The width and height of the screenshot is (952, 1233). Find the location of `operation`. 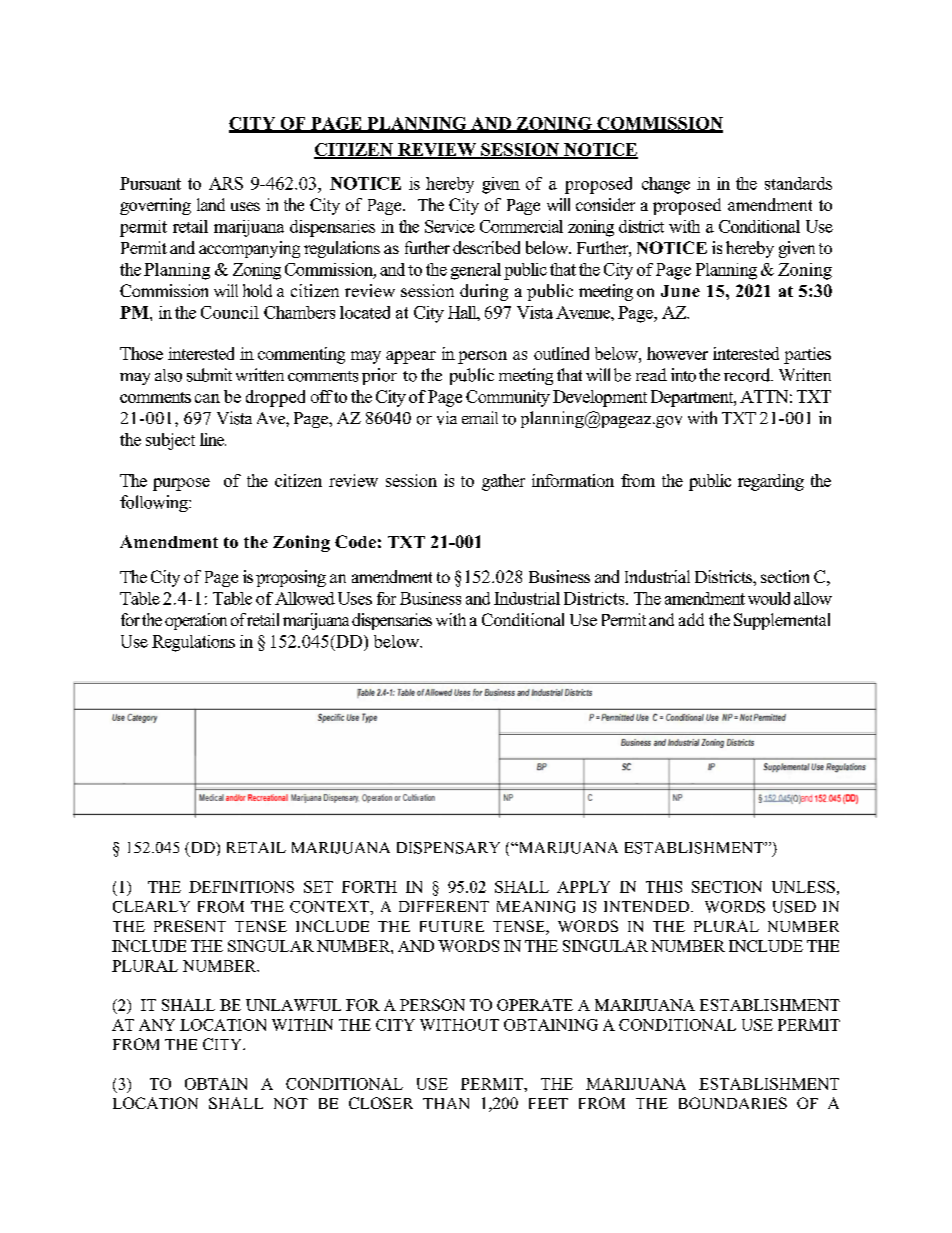

operation is located at coordinates (196, 621).
